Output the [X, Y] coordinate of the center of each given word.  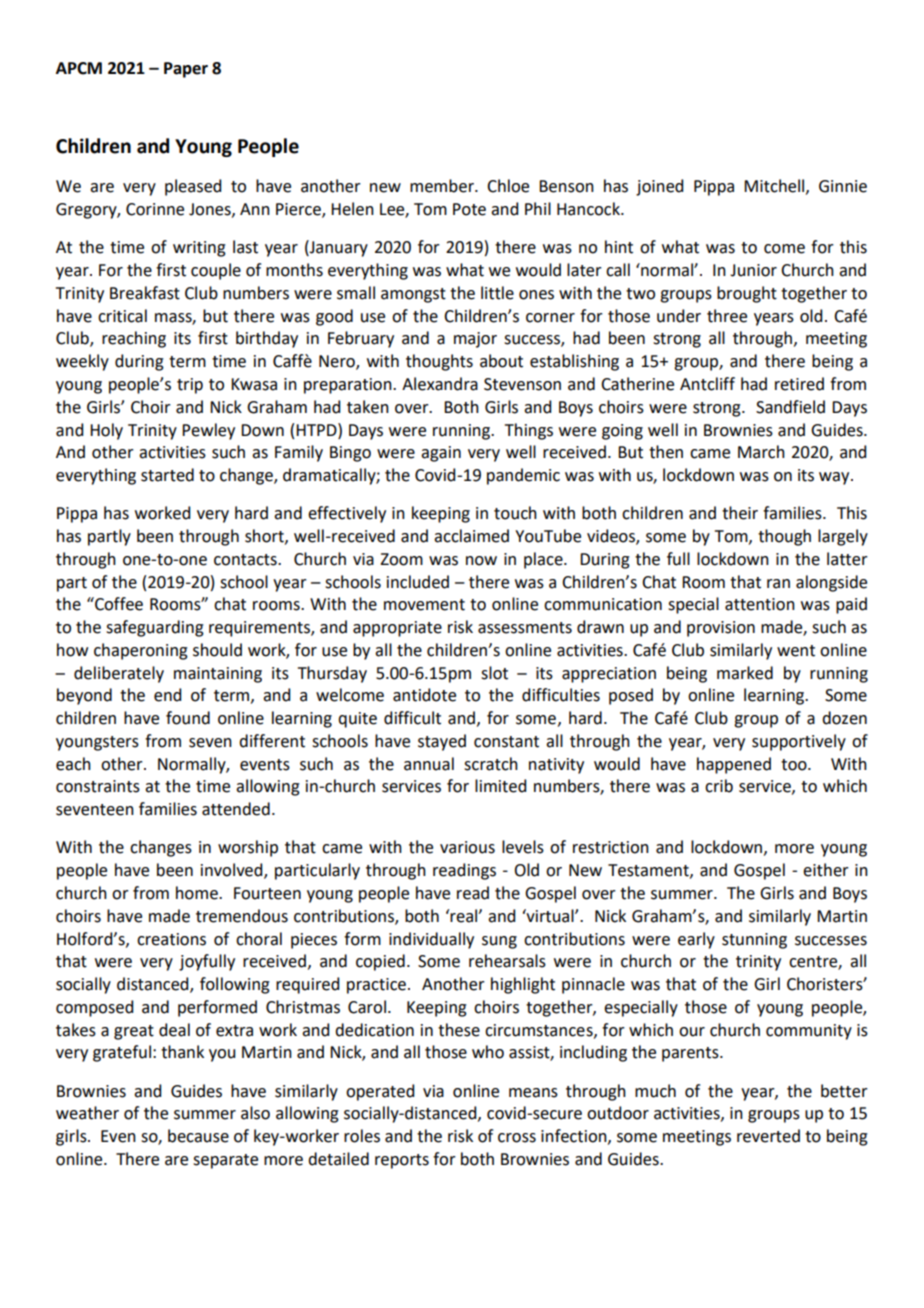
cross [517, 1138]
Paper [186, 70]
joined [659, 187]
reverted [768, 1136]
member [443, 186]
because [198, 1136]
